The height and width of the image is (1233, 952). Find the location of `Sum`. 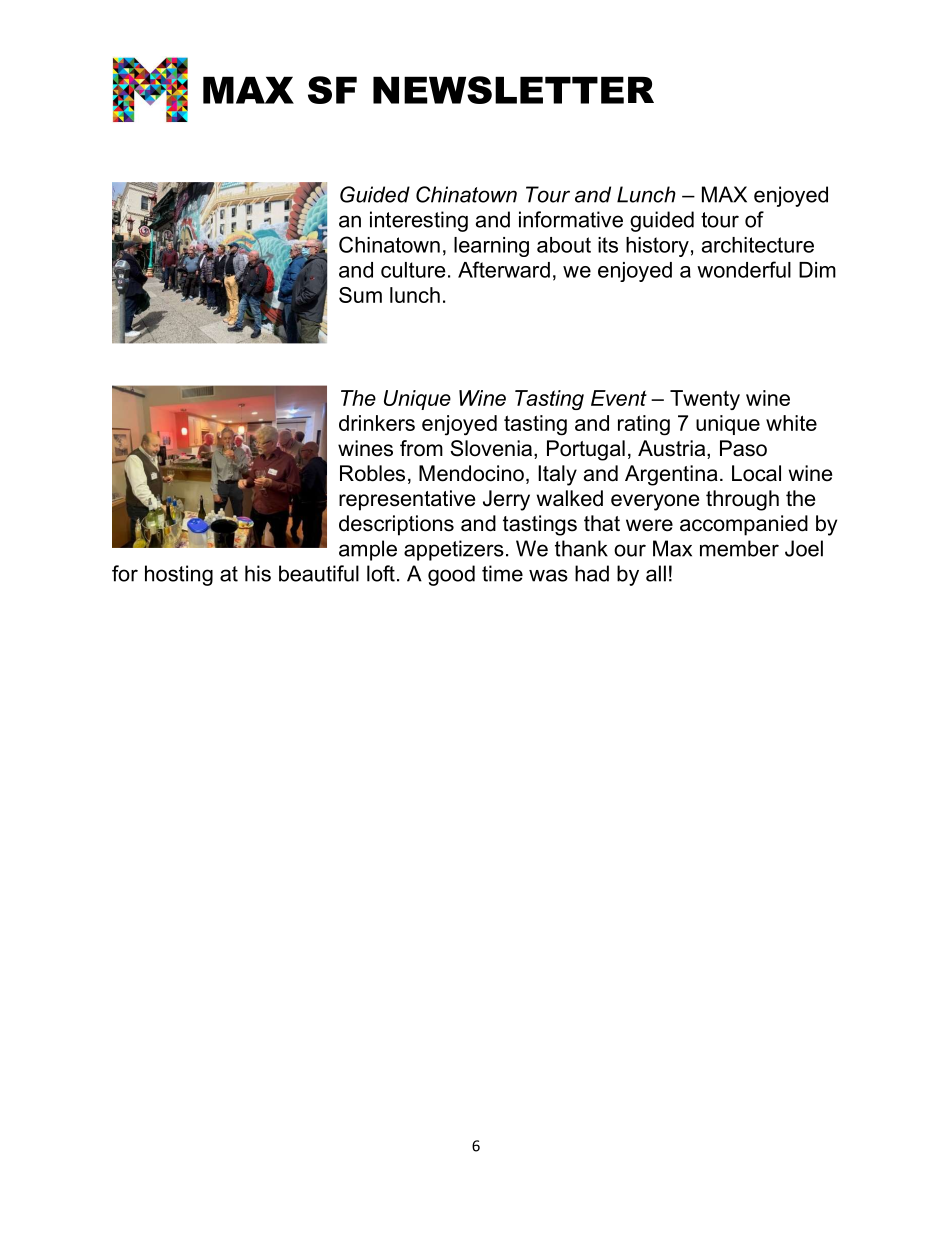

Sum is located at coordinates (360, 295).
